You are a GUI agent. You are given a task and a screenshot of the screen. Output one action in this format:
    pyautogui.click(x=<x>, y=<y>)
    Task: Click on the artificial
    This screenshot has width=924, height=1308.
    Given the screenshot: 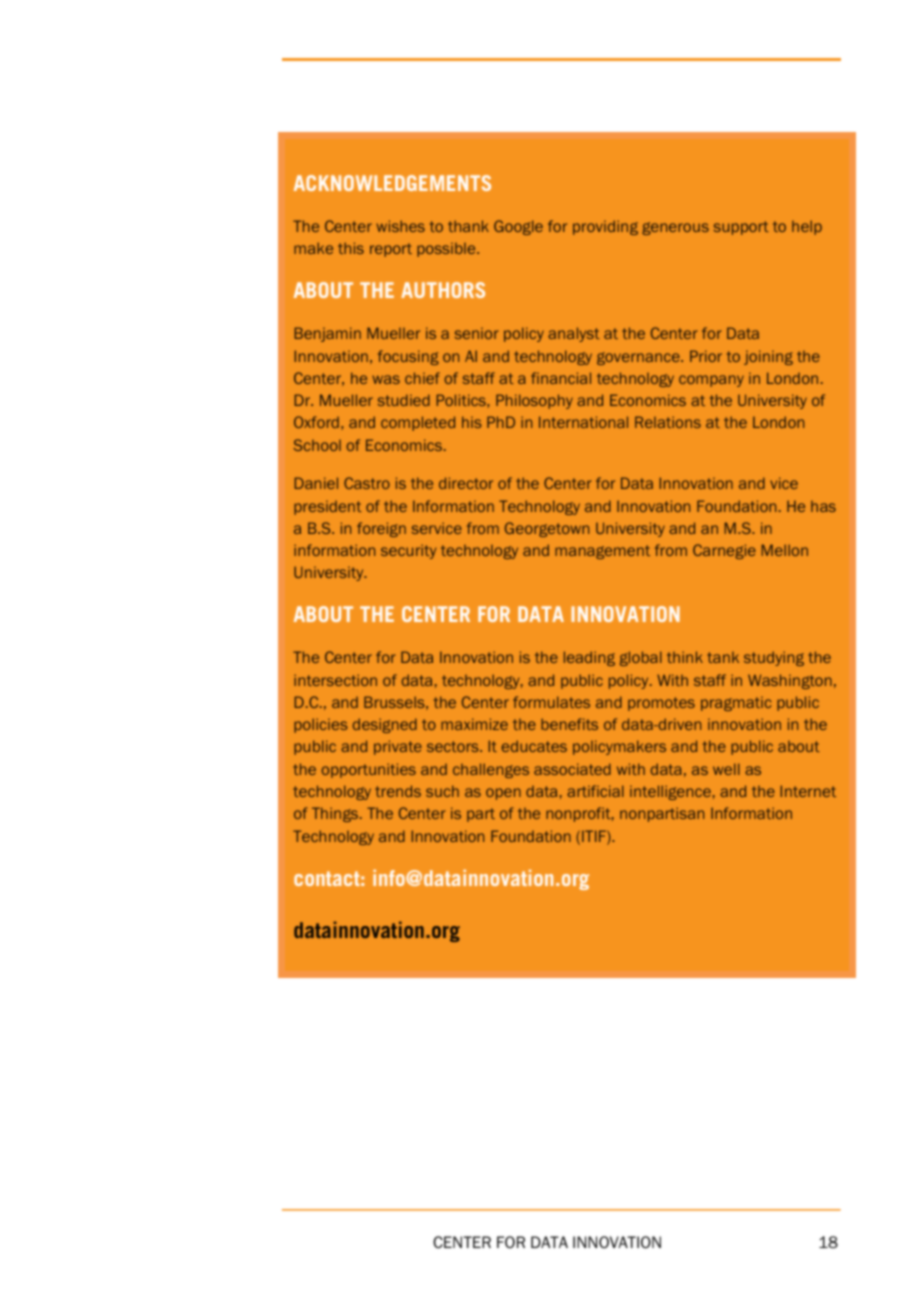 What is the action you would take?
    pyautogui.click(x=595, y=791)
